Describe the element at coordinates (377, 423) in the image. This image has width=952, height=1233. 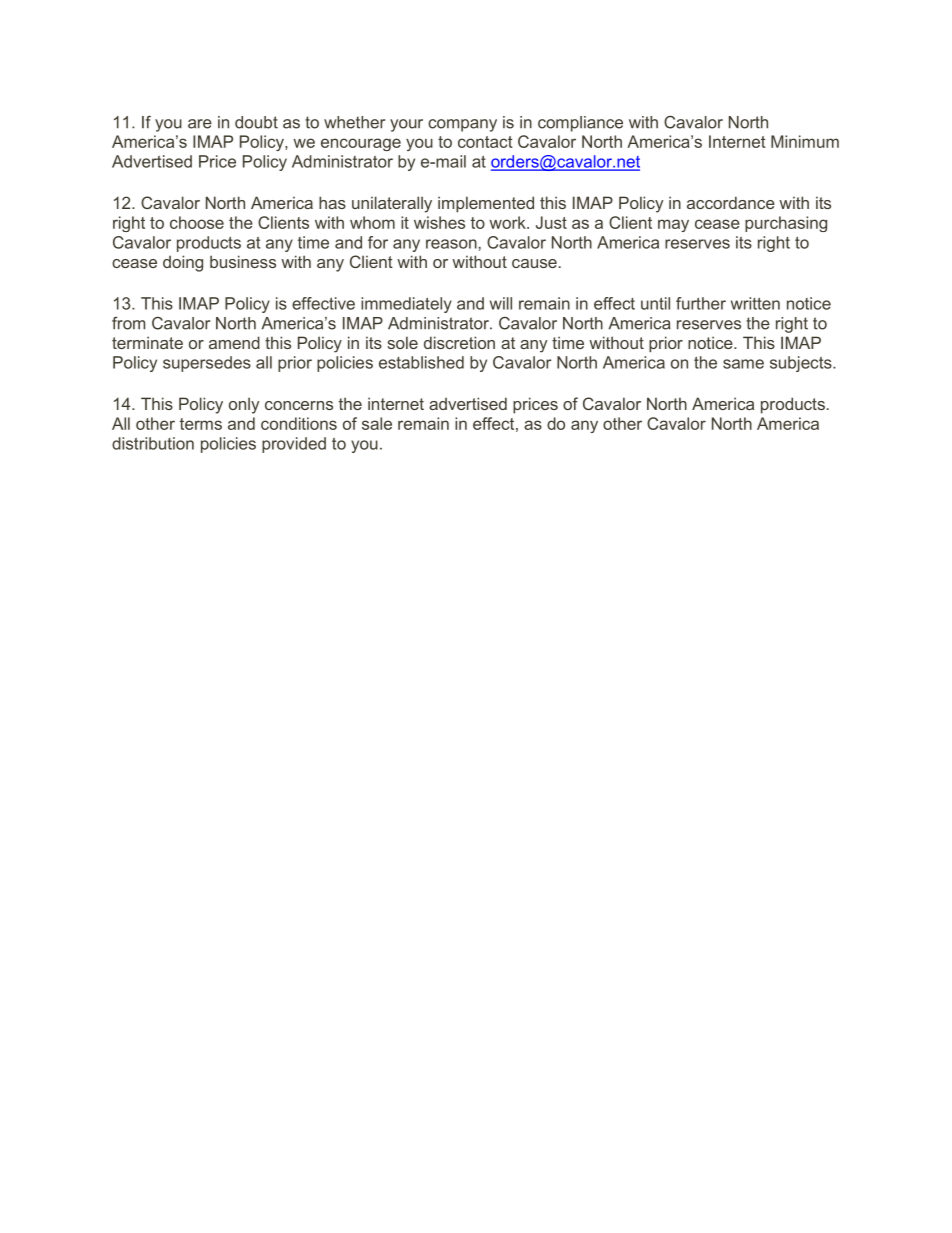
I see `sale` at that location.
